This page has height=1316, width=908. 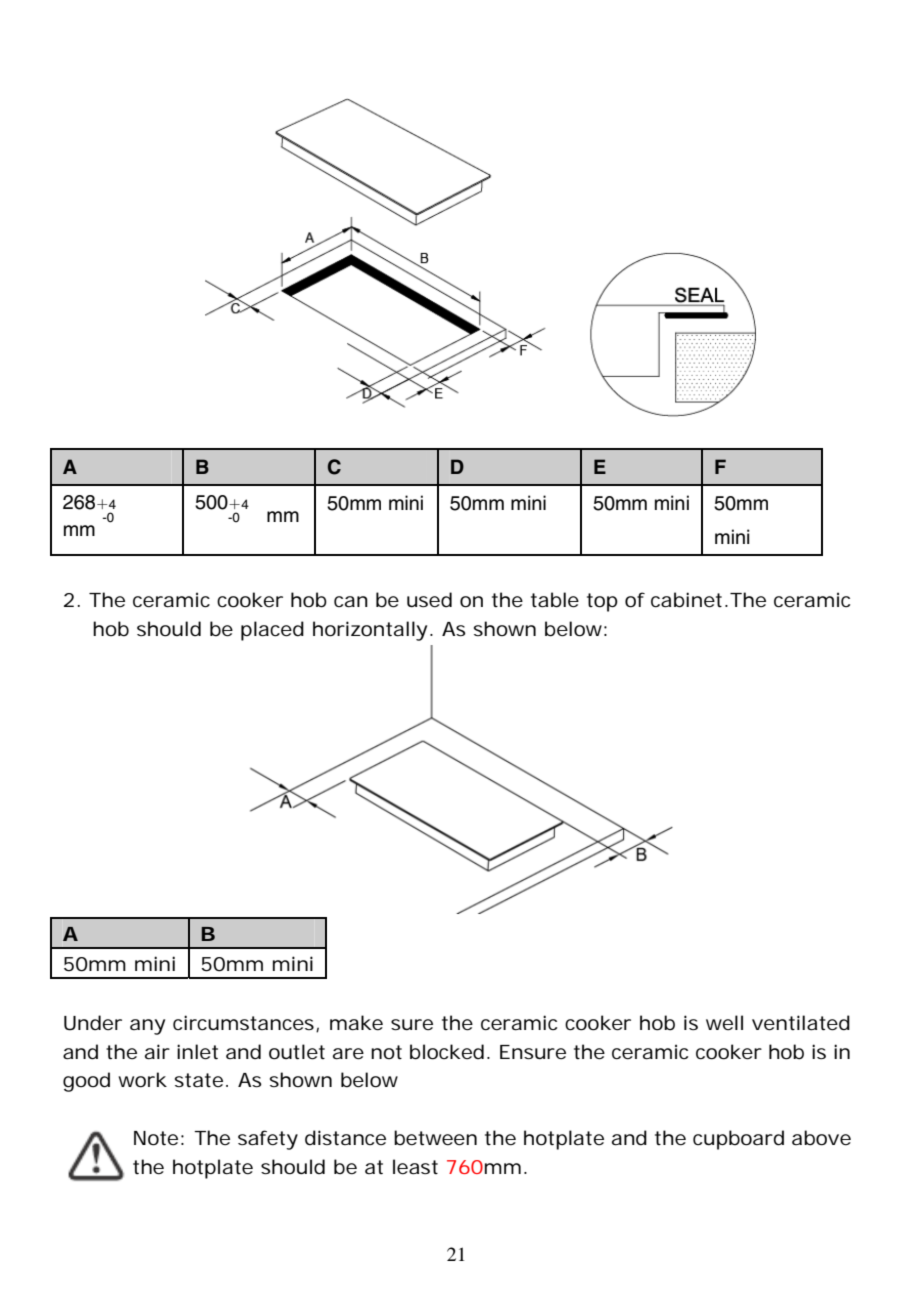 What do you see at coordinates (245, 1023) in the page?
I see `circumstances` at bounding box center [245, 1023].
